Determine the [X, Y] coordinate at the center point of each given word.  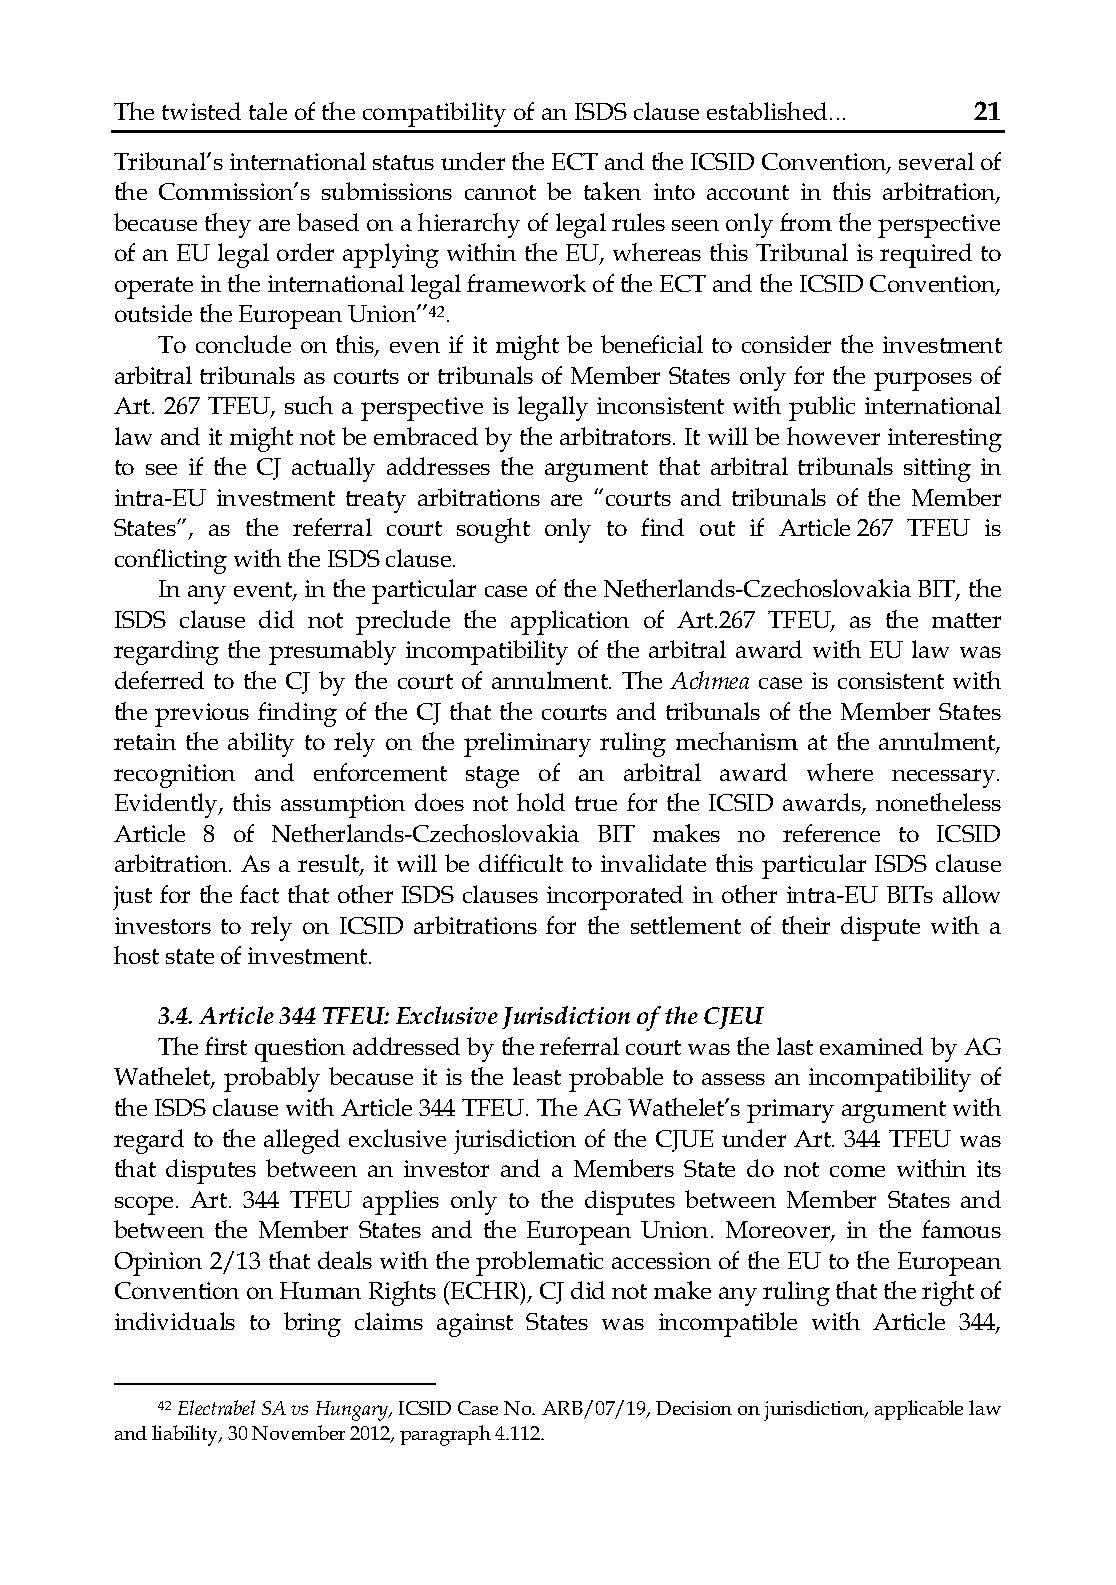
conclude [243, 344]
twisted [201, 111]
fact [259, 894]
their [806, 925]
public [822, 408]
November [298, 1432]
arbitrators [617, 436]
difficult [521, 863]
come [857, 1171]
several [936, 161]
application [570, 622]
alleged [302, 1141]
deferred [159, 680]
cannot [500, 192]
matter [966, 620]
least [537, 1076]
